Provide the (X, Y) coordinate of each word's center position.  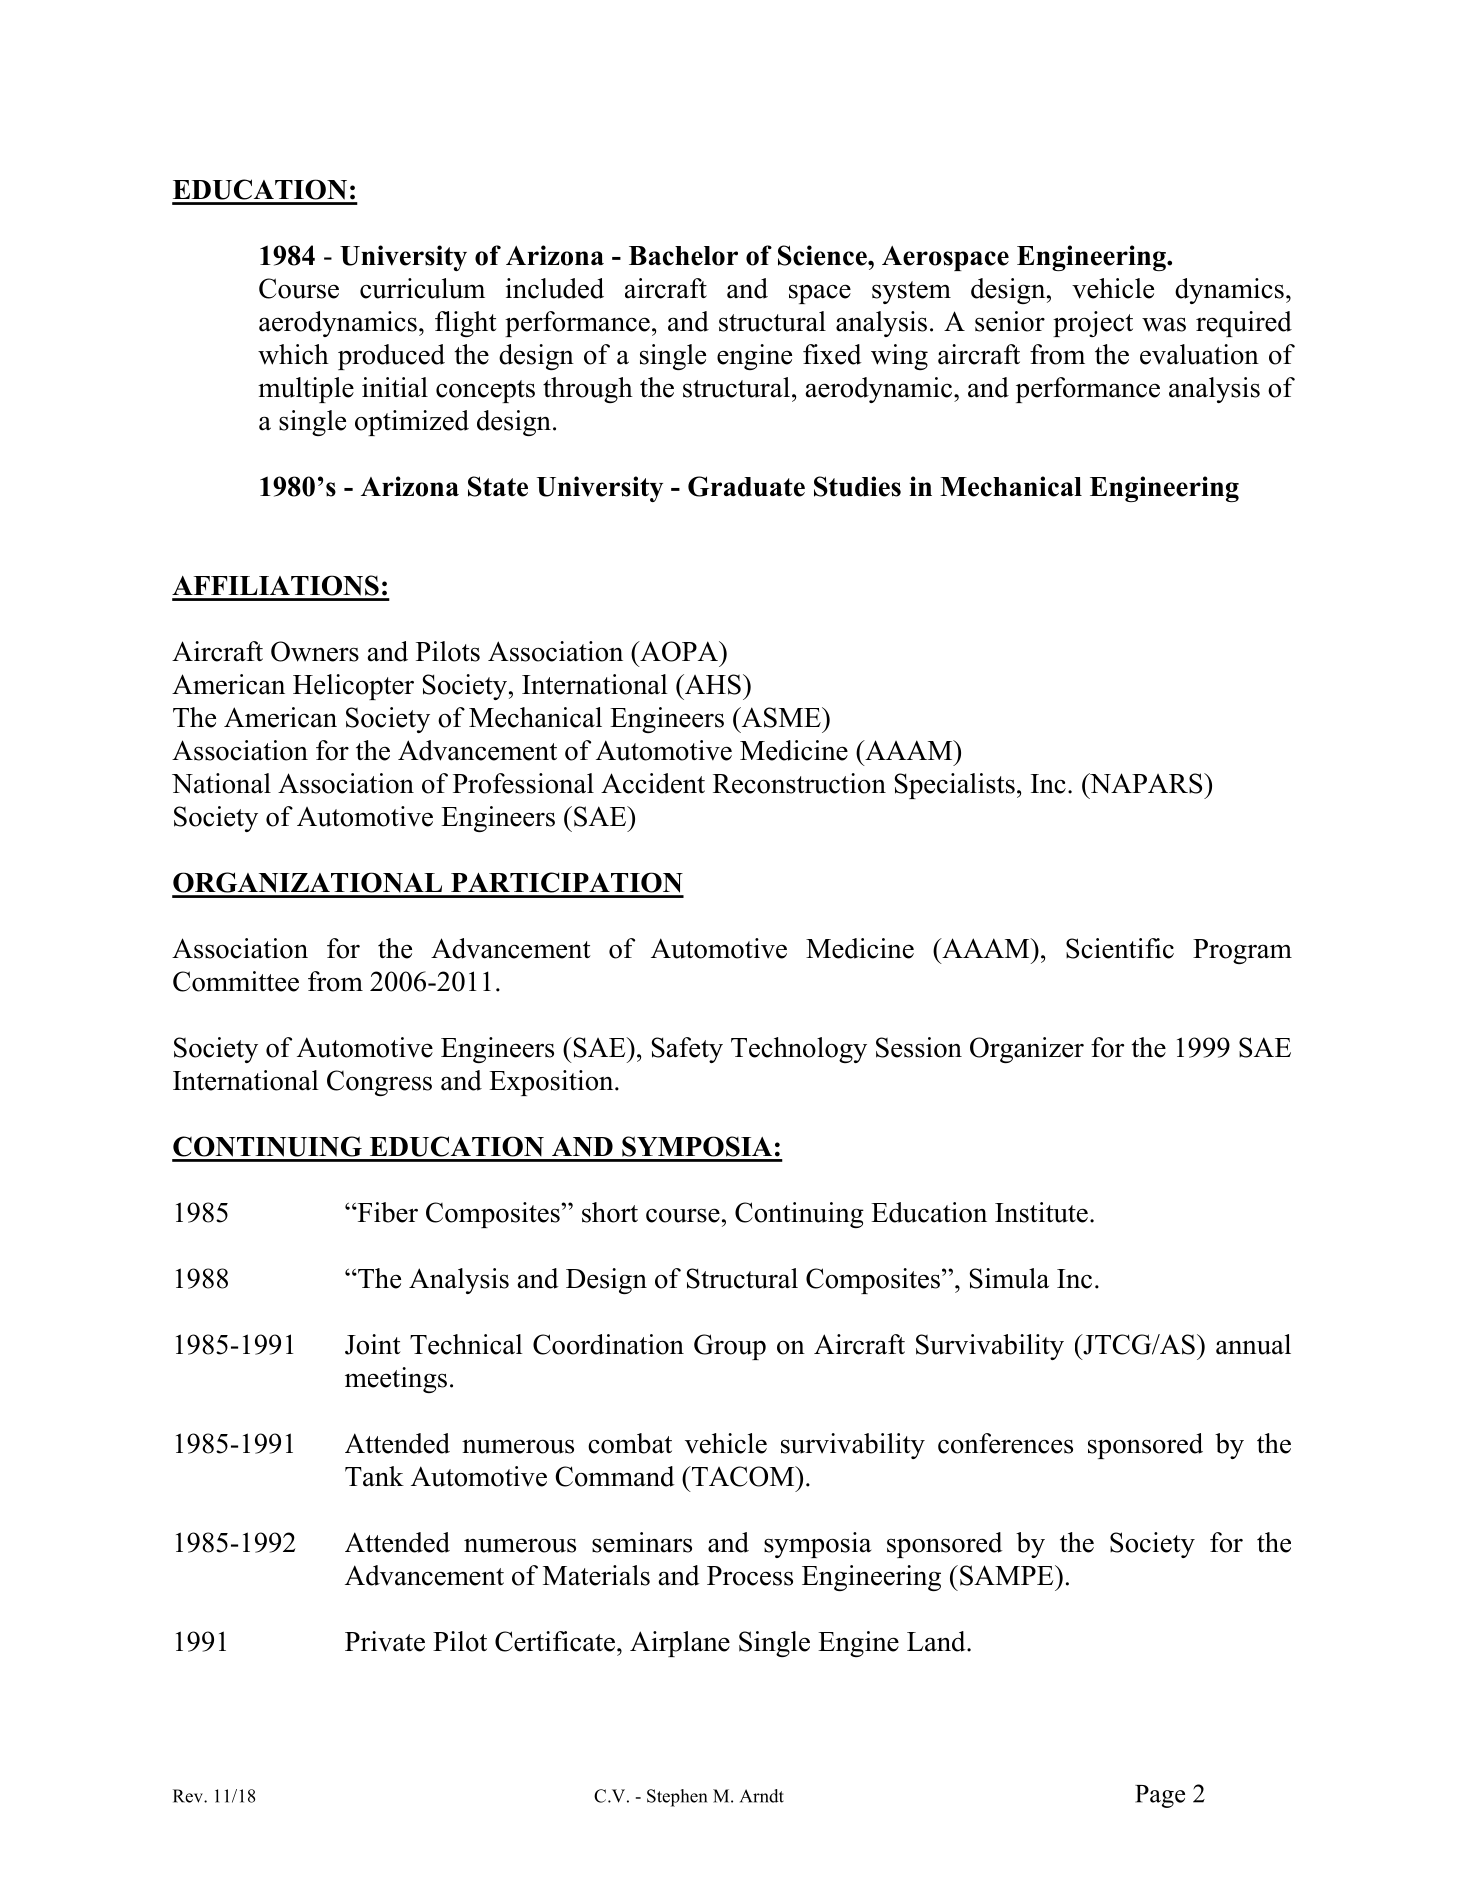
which (293, 354)
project (1093, 324)
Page (1160, 1796)
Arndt (762, 1796)
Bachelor (683, 256)
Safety (687, 1050)
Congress (379, 1083)
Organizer (1027, 1050)
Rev (189, 1796)
